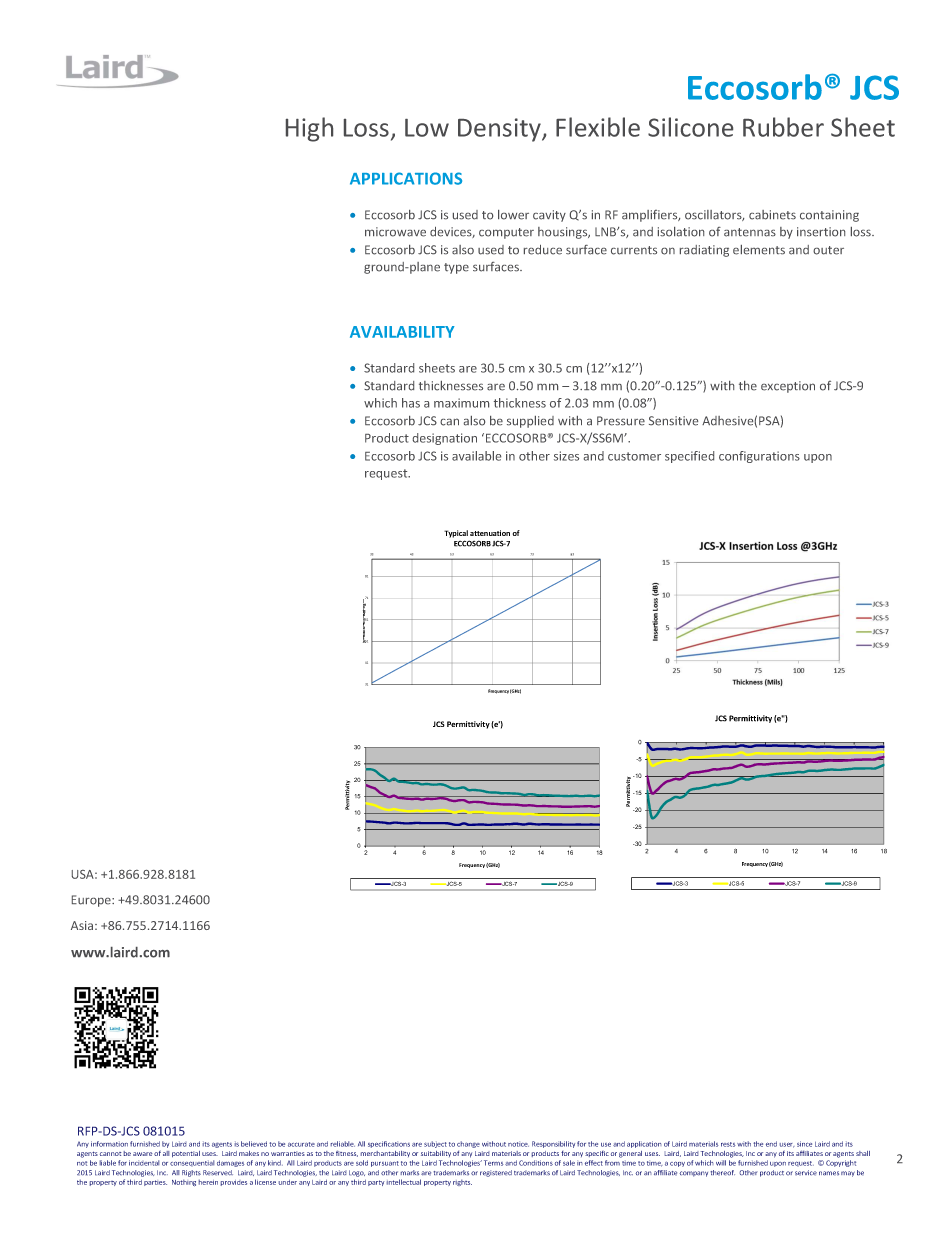 This screenshot has height=1233, width=952. What do you see at coordinates (468, 1146) in the screenshot?
I see `change` at bounding box center [468, 1146].
